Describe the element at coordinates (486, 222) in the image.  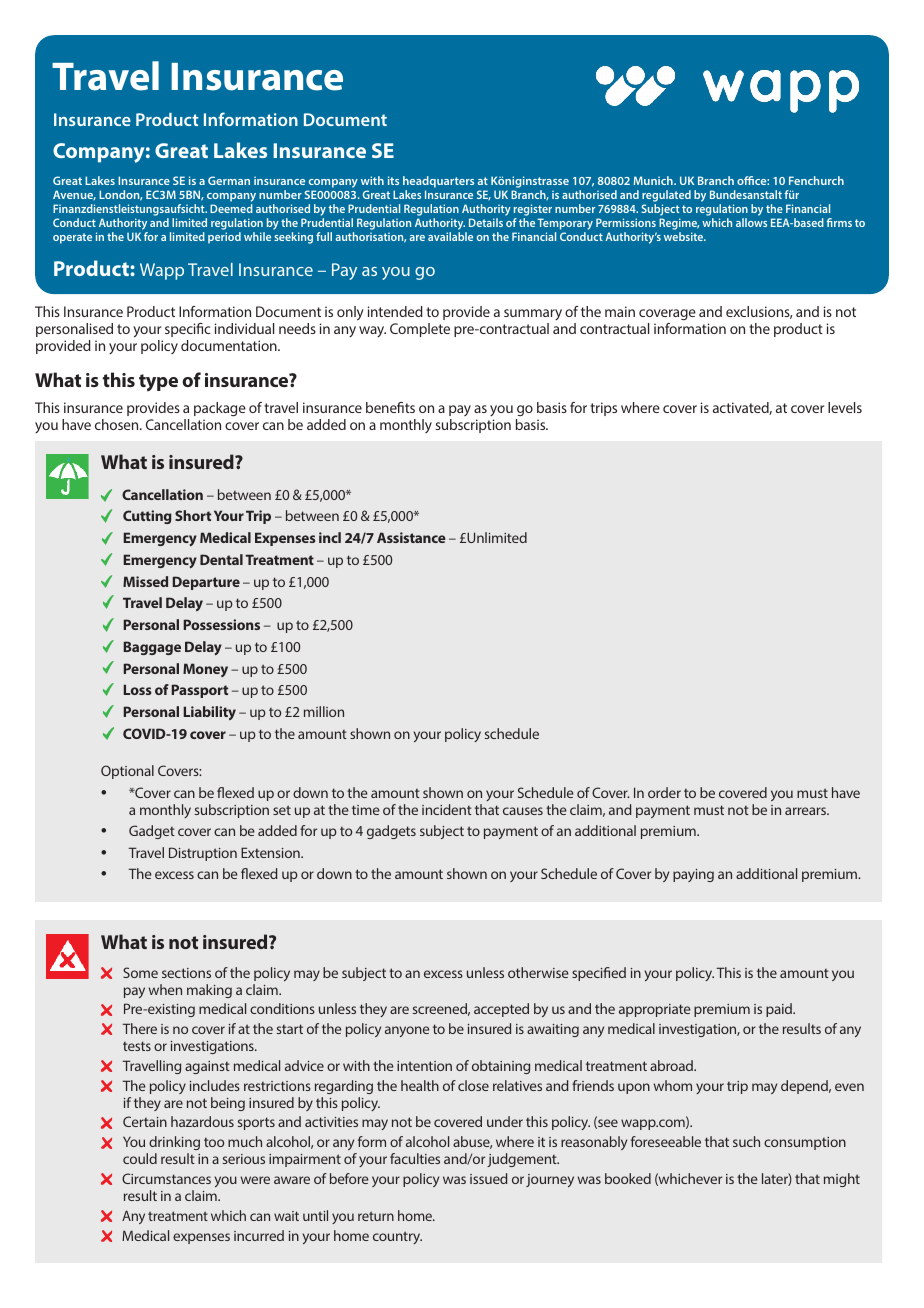
I see `Details` at that location.
